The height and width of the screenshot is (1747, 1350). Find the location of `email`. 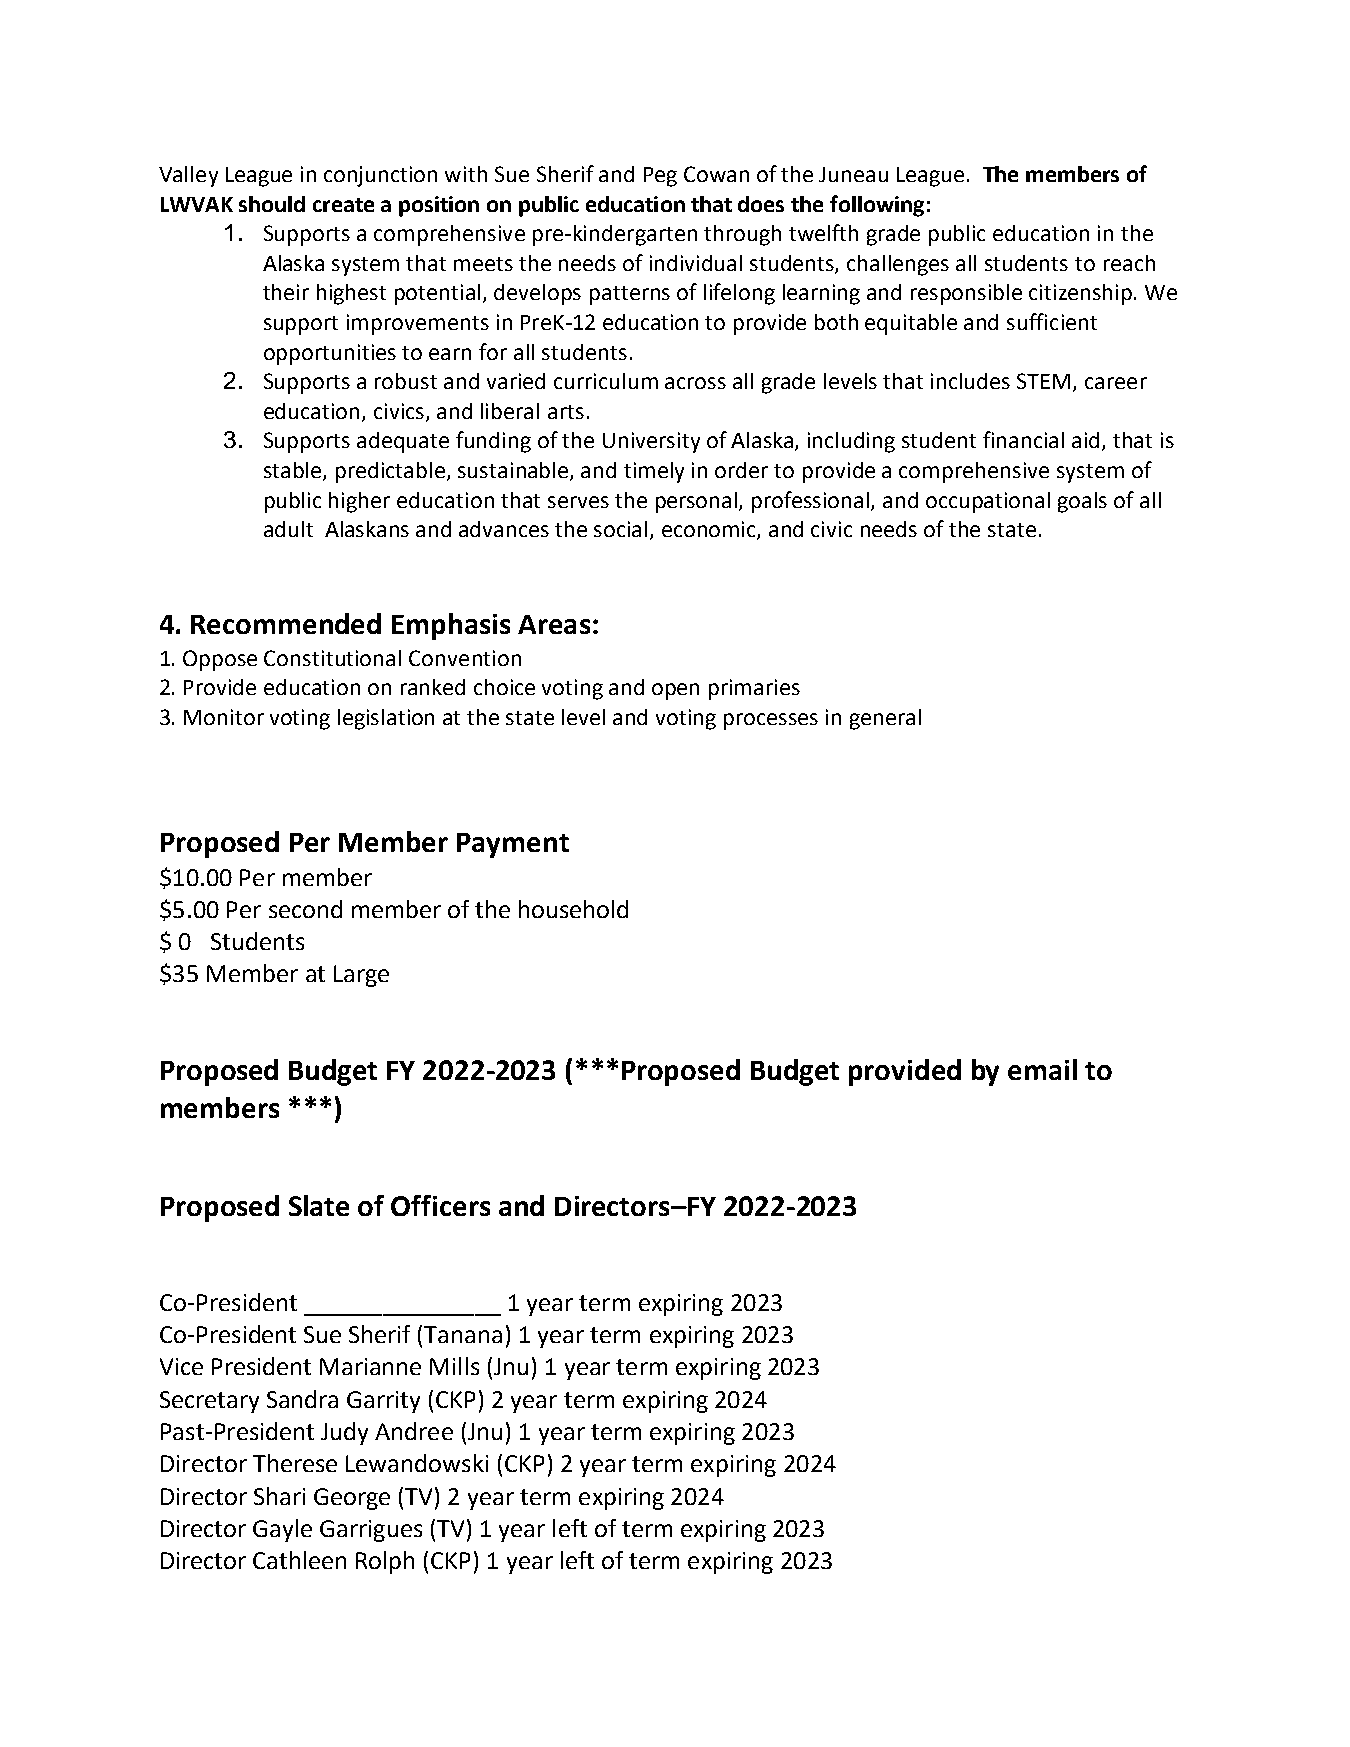

email is located at coordinates (1042, 1069).
